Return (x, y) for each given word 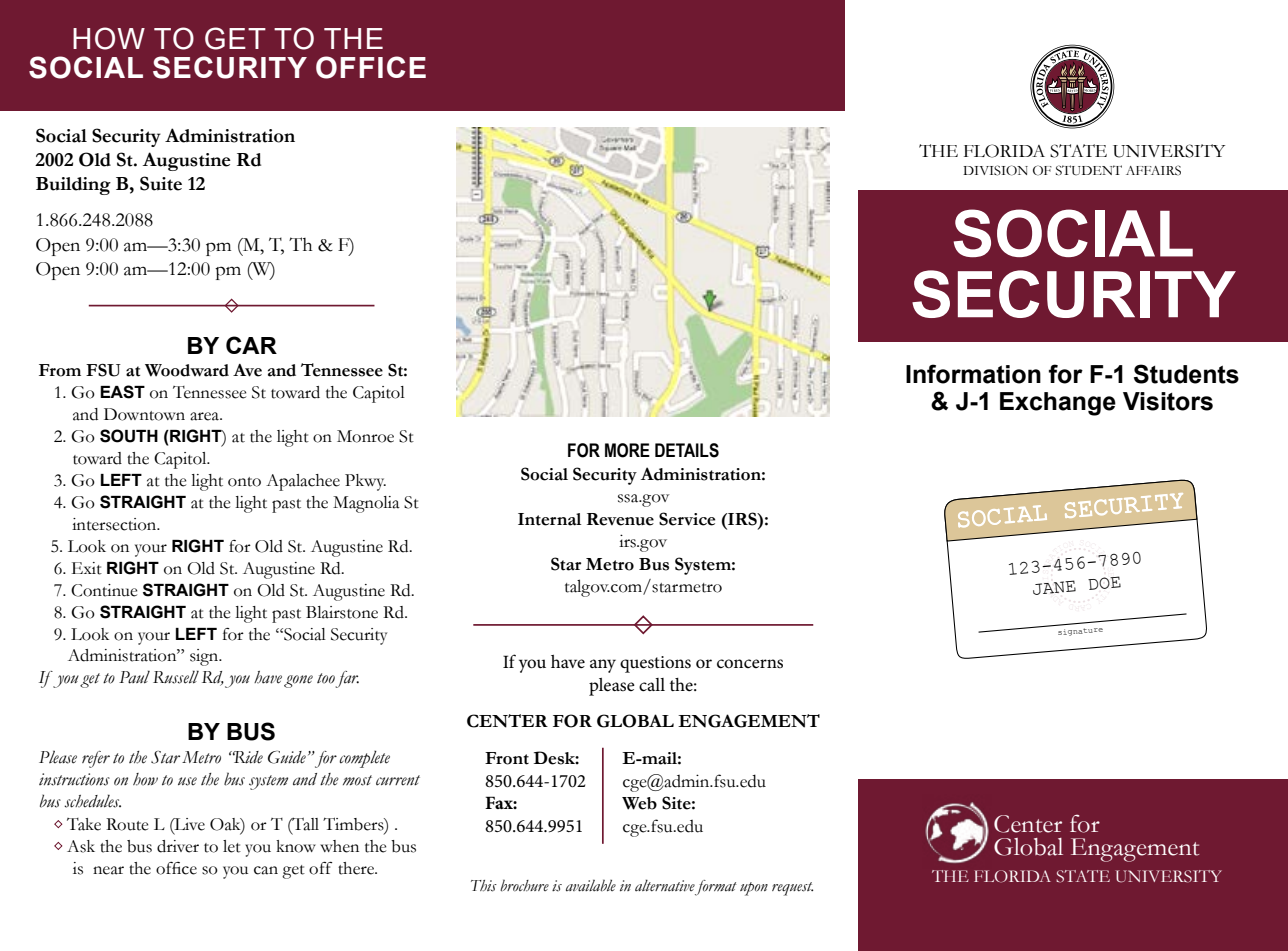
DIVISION (995, 170)
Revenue (620, 519)
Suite (161, 183)
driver (178, 846)
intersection (115, 524)
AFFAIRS (1153, 170)
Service (687, 519)
